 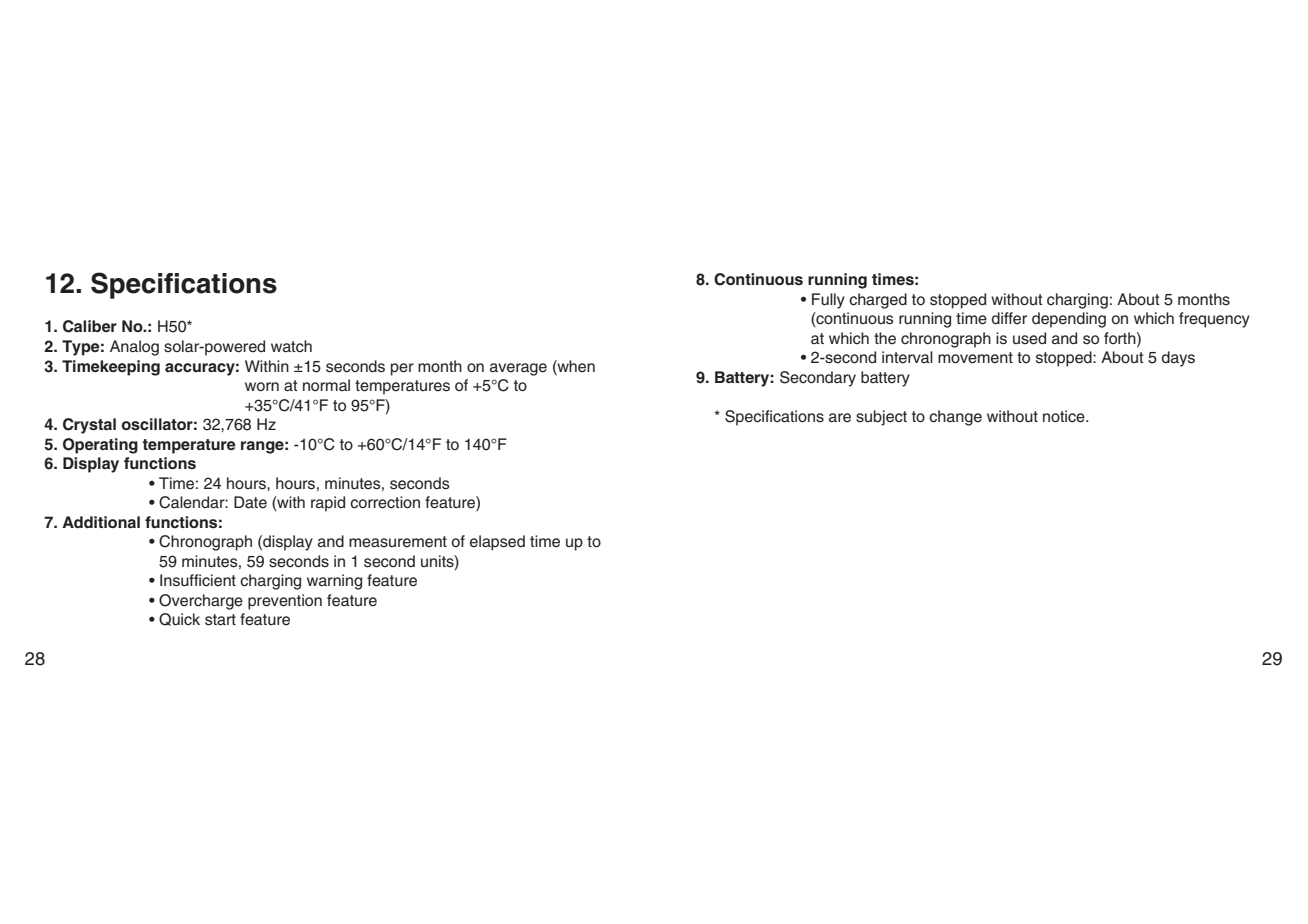 What do you see at coordinates (840, 418) in the document?
I see `are` at bounding box center [840, 418].
